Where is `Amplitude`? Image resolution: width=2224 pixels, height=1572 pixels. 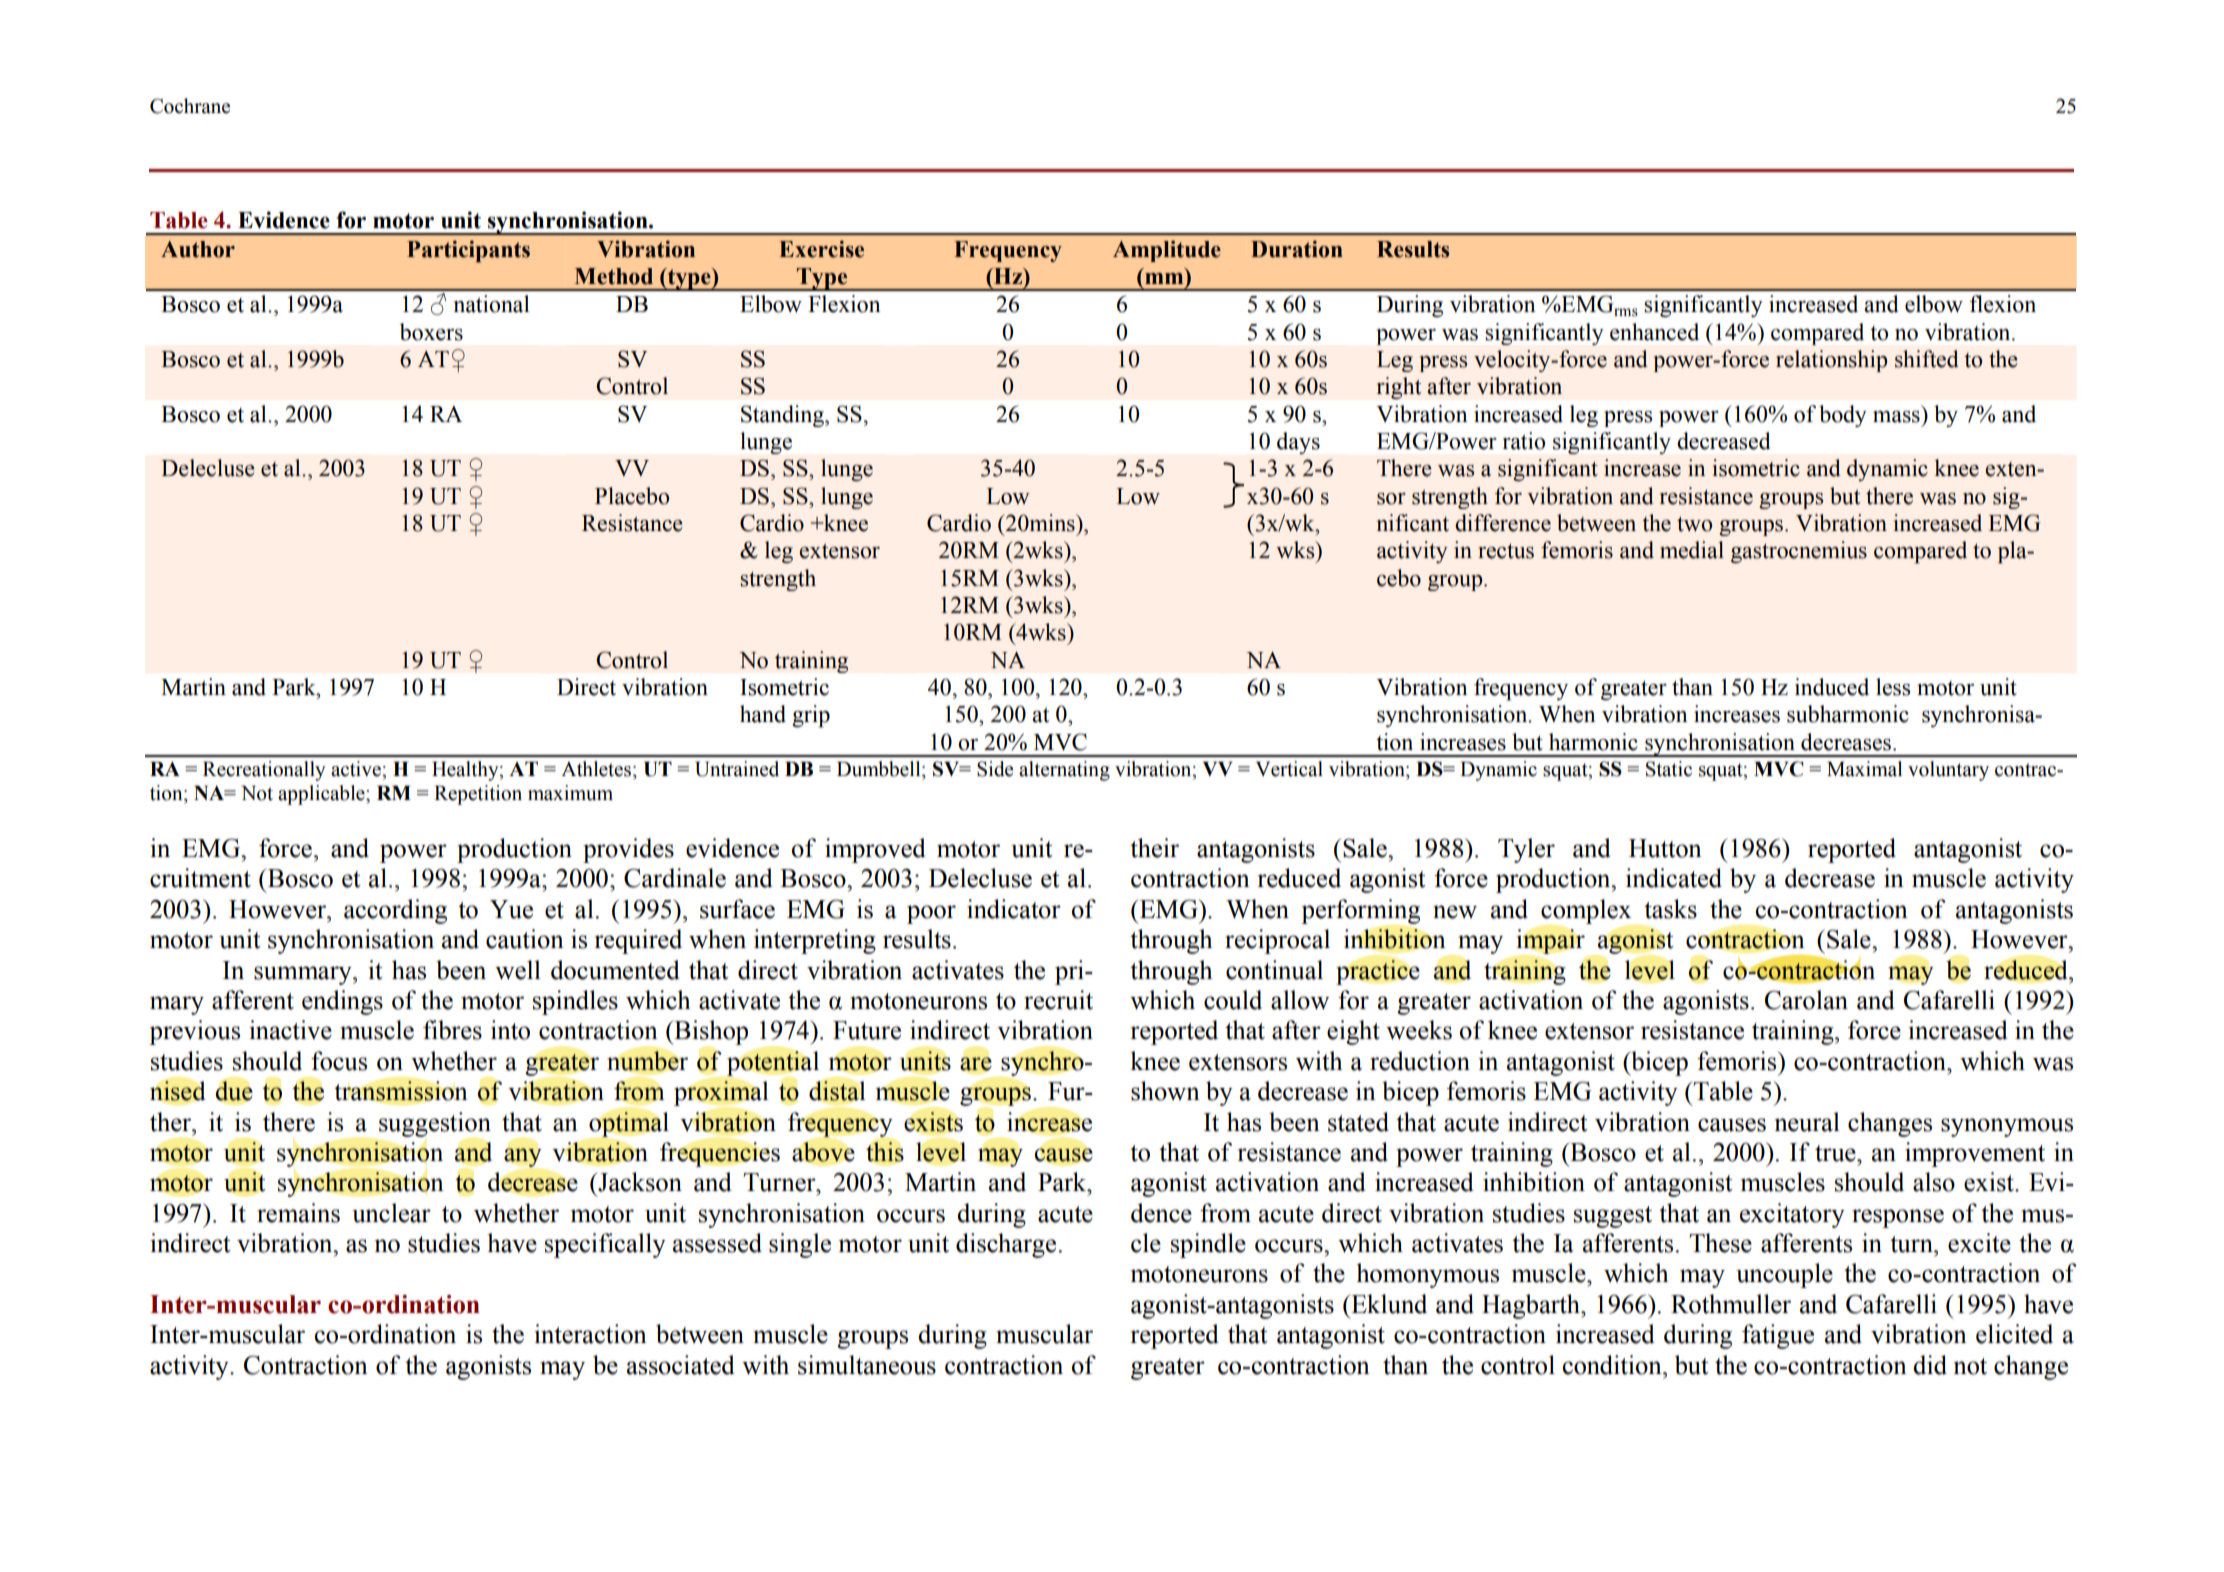 Amplitude is located at coordinates (1167, 251).
